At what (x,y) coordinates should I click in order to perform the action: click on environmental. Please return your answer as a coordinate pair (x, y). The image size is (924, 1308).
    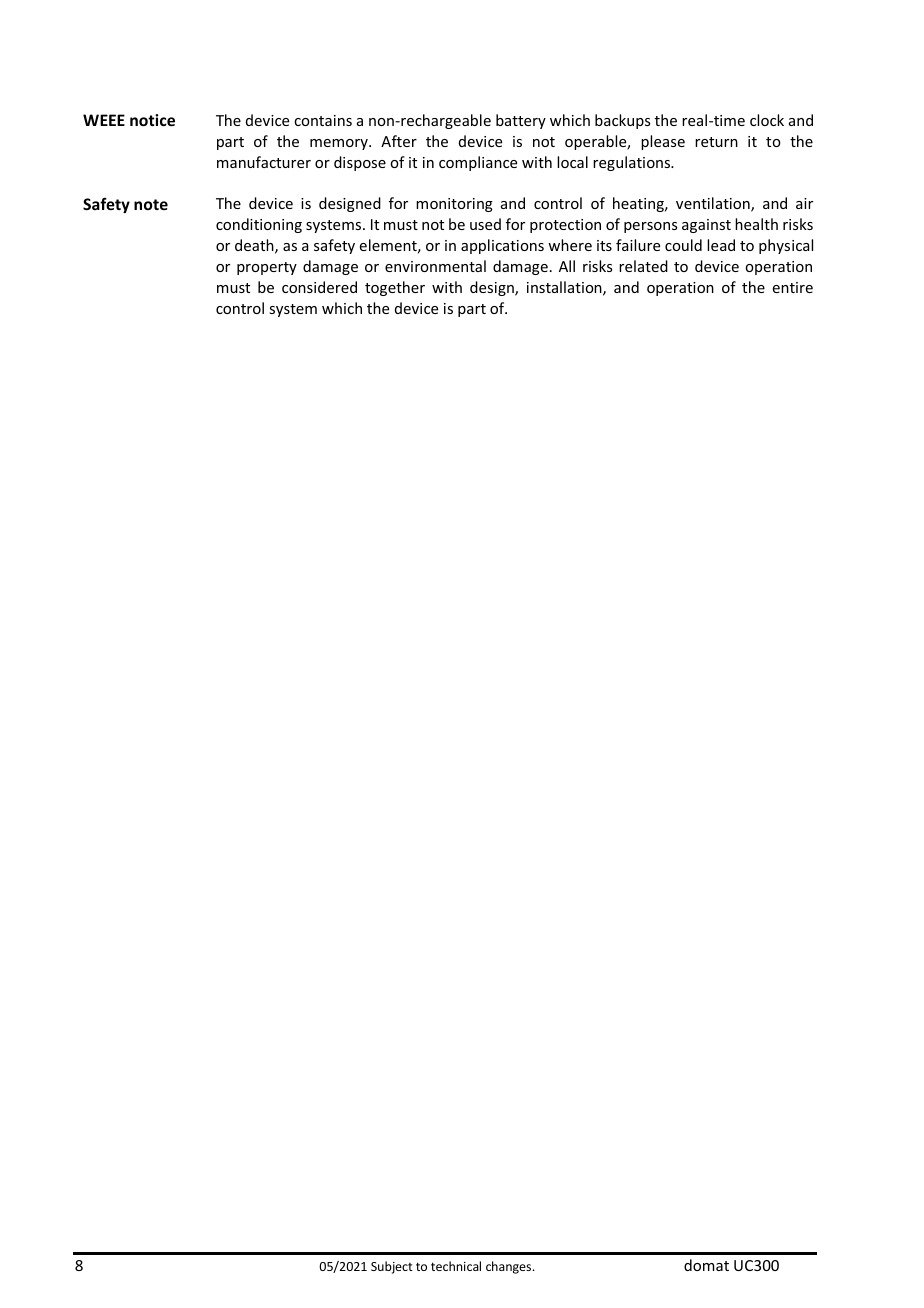
    Looking at the image, I should click on (435, 266).
